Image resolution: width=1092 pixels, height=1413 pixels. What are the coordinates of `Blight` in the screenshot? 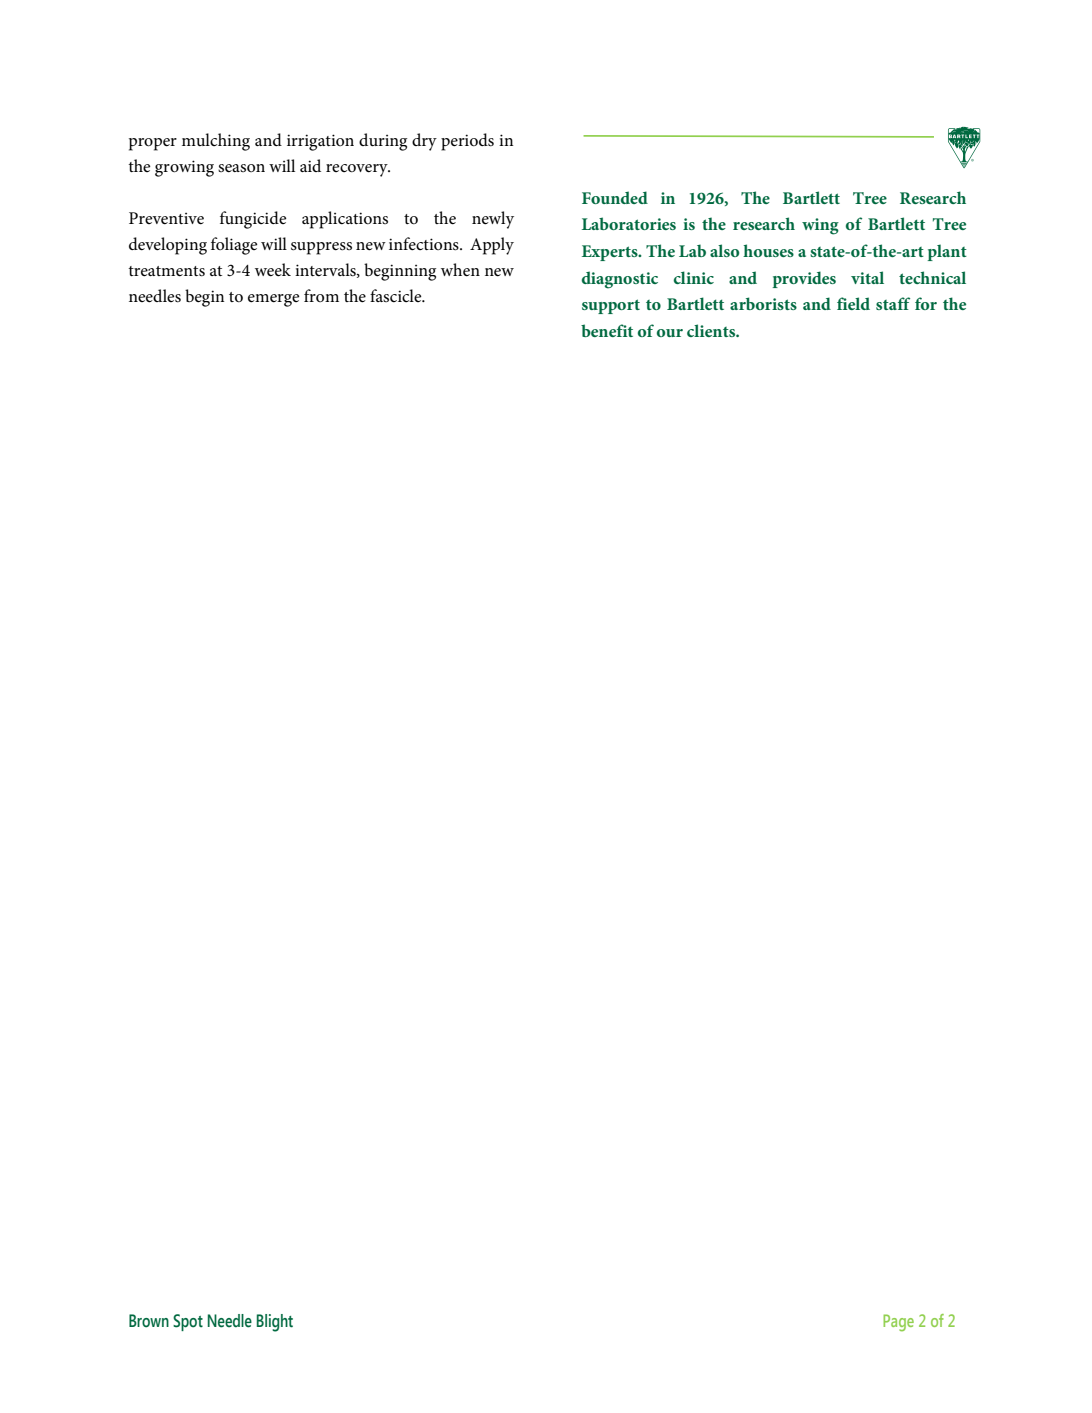 It's located at (275, 1323).
